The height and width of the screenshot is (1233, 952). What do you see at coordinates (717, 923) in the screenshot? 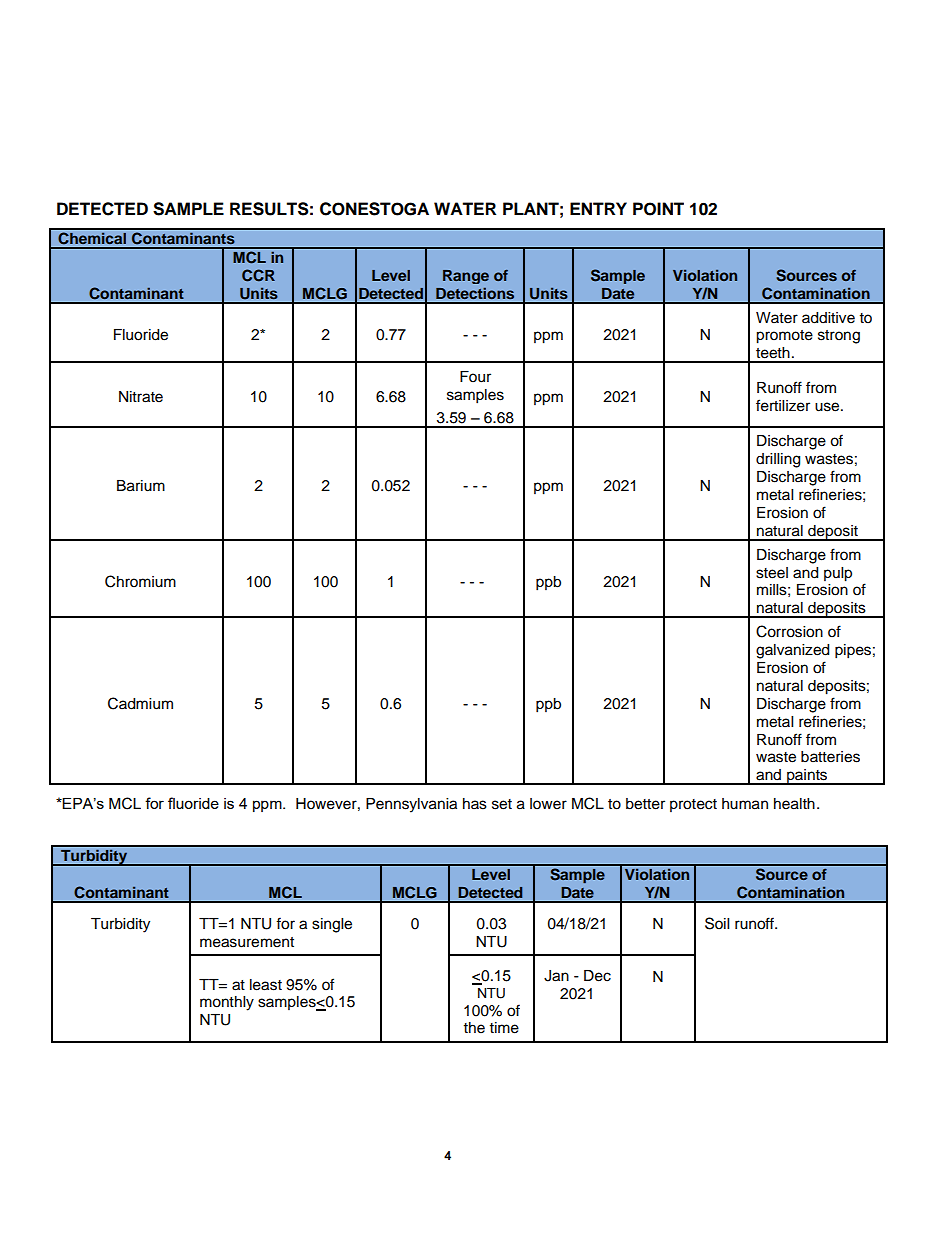
I see `Soil` at bounding box center [717, 923].
